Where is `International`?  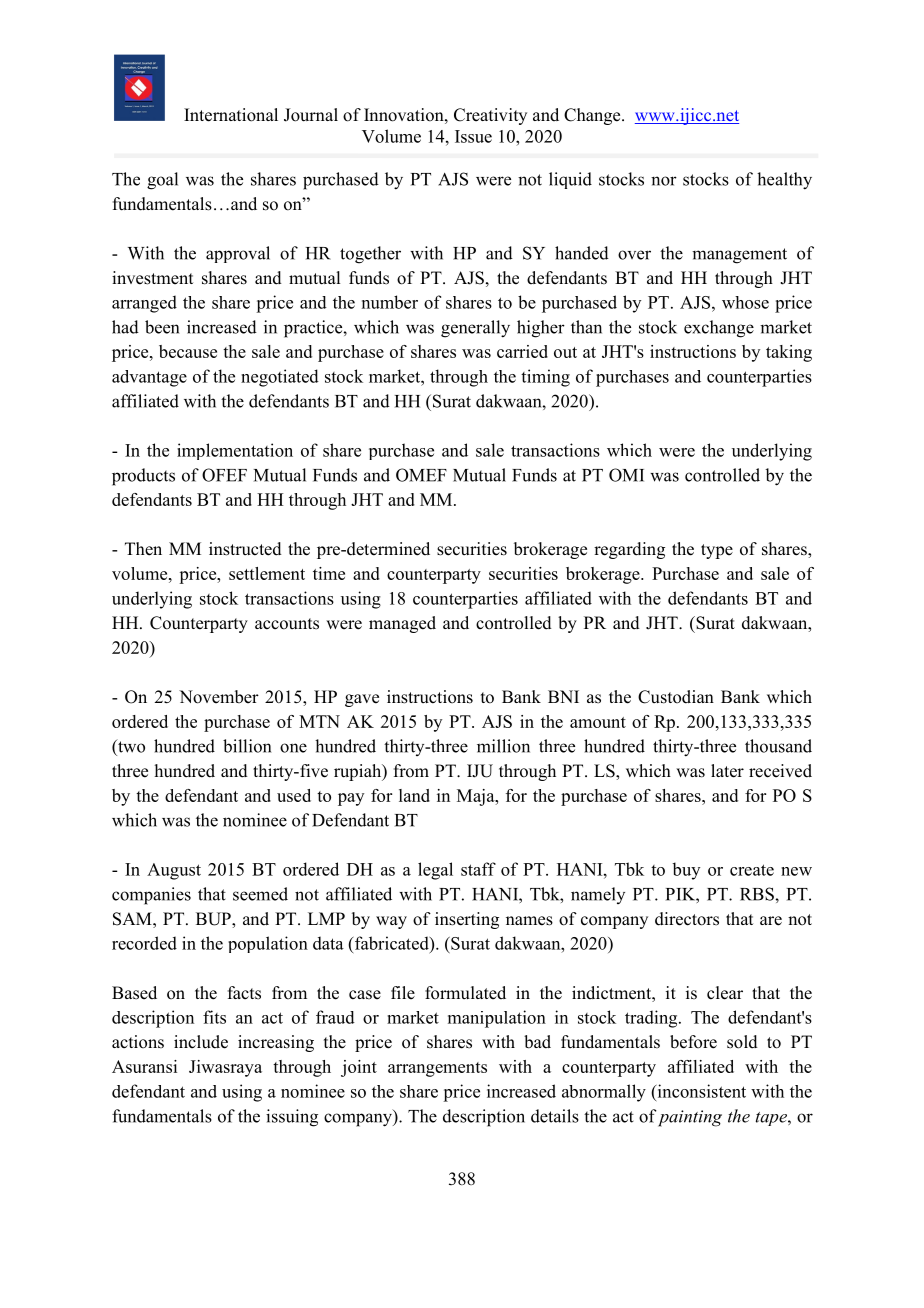 International is located at coordinates (231, 115).
